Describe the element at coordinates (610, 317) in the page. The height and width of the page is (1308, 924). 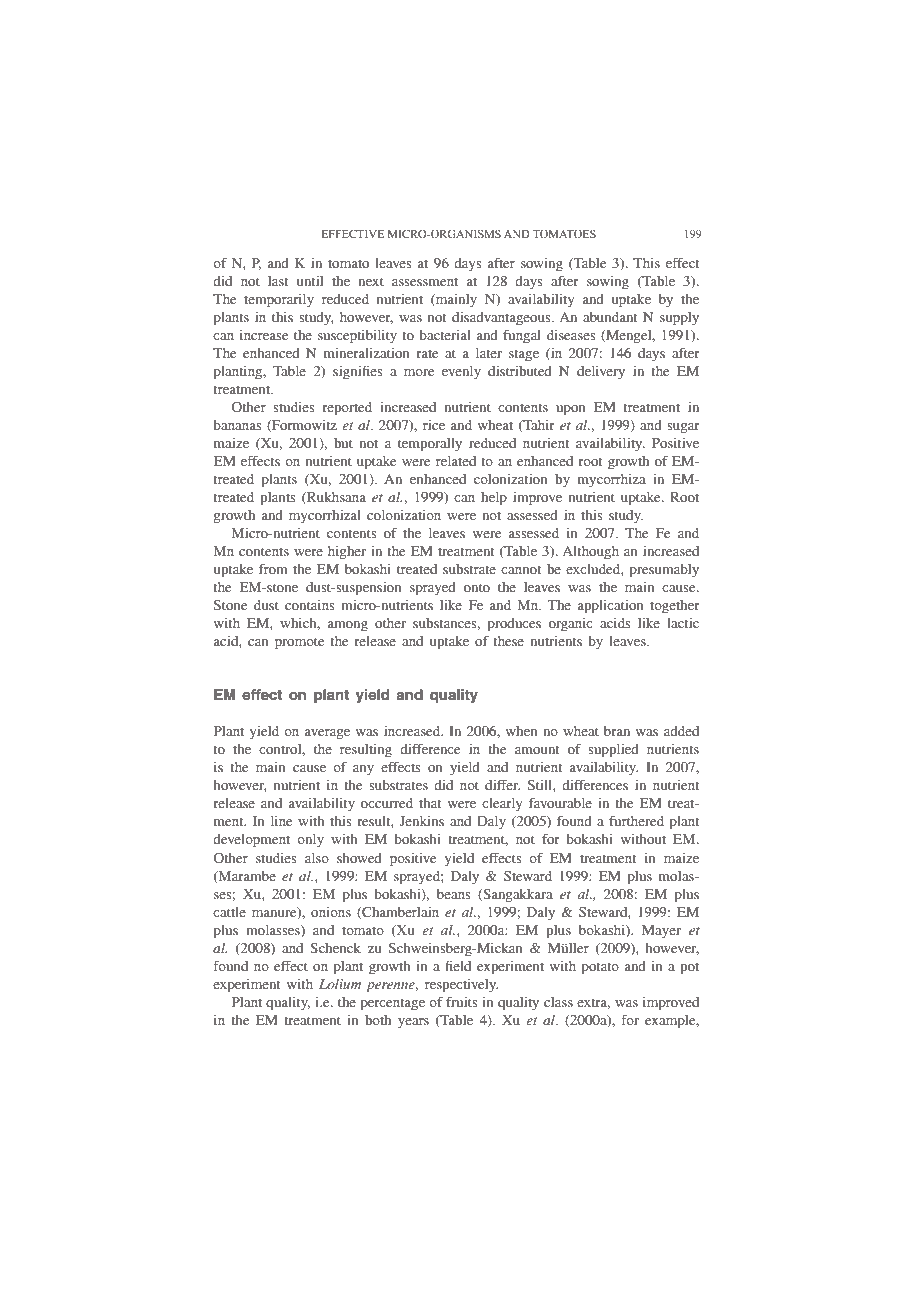
I see `abundant` at that location.
